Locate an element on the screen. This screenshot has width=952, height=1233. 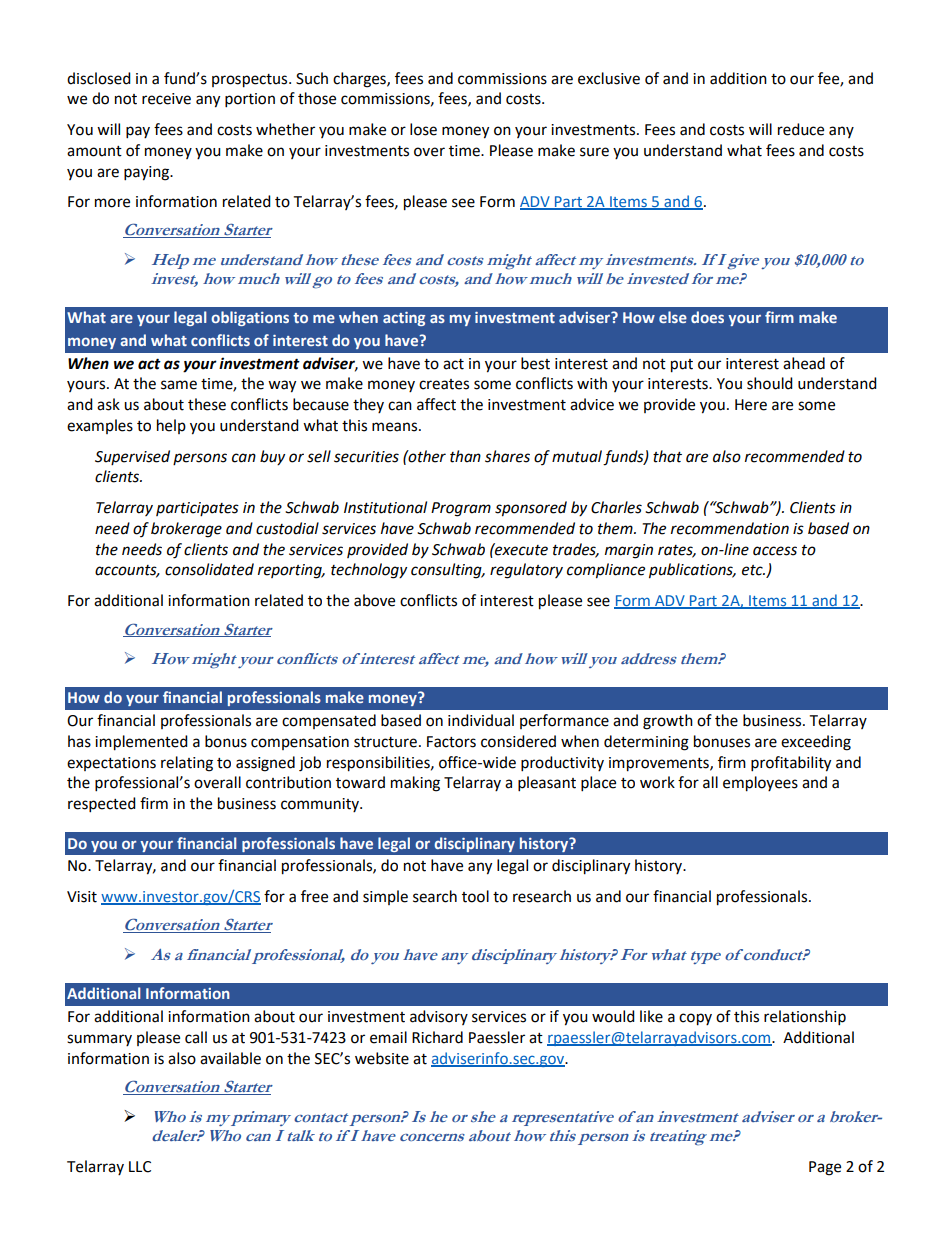
making is located at coordinates (415, 784).
